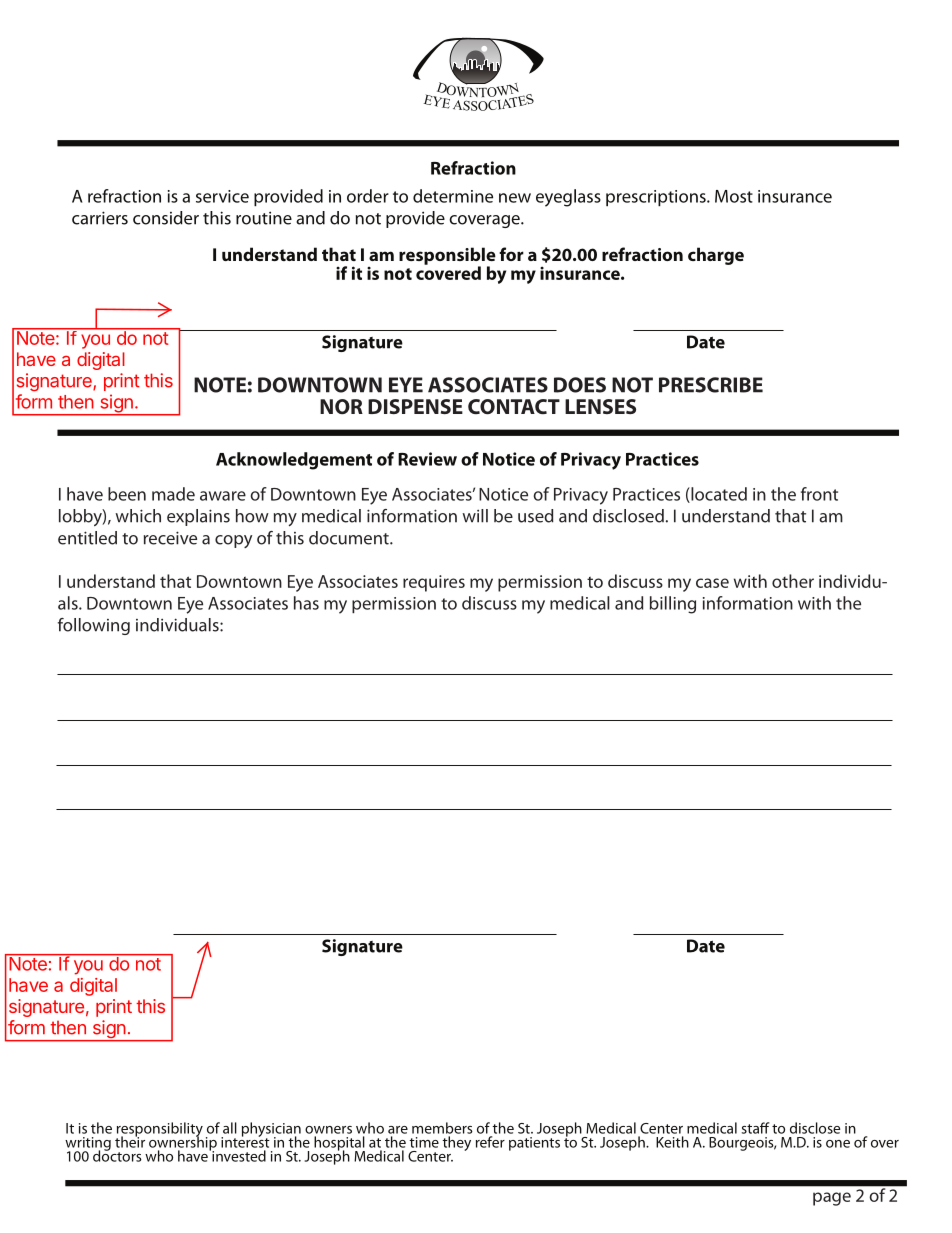  I want to click on billing, so click(673, 605).
